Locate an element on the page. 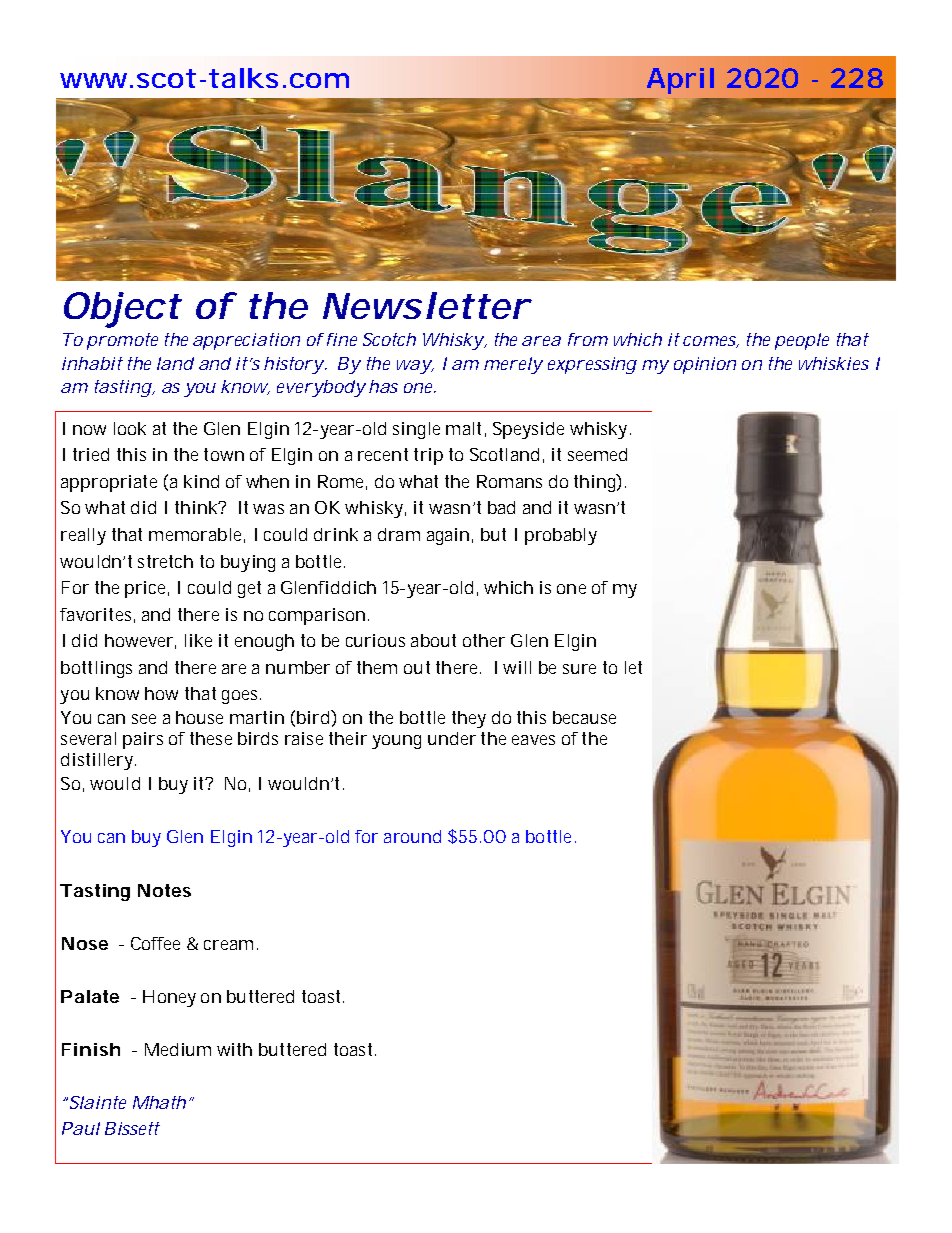  memorable is located at coordinates (195, 534).
